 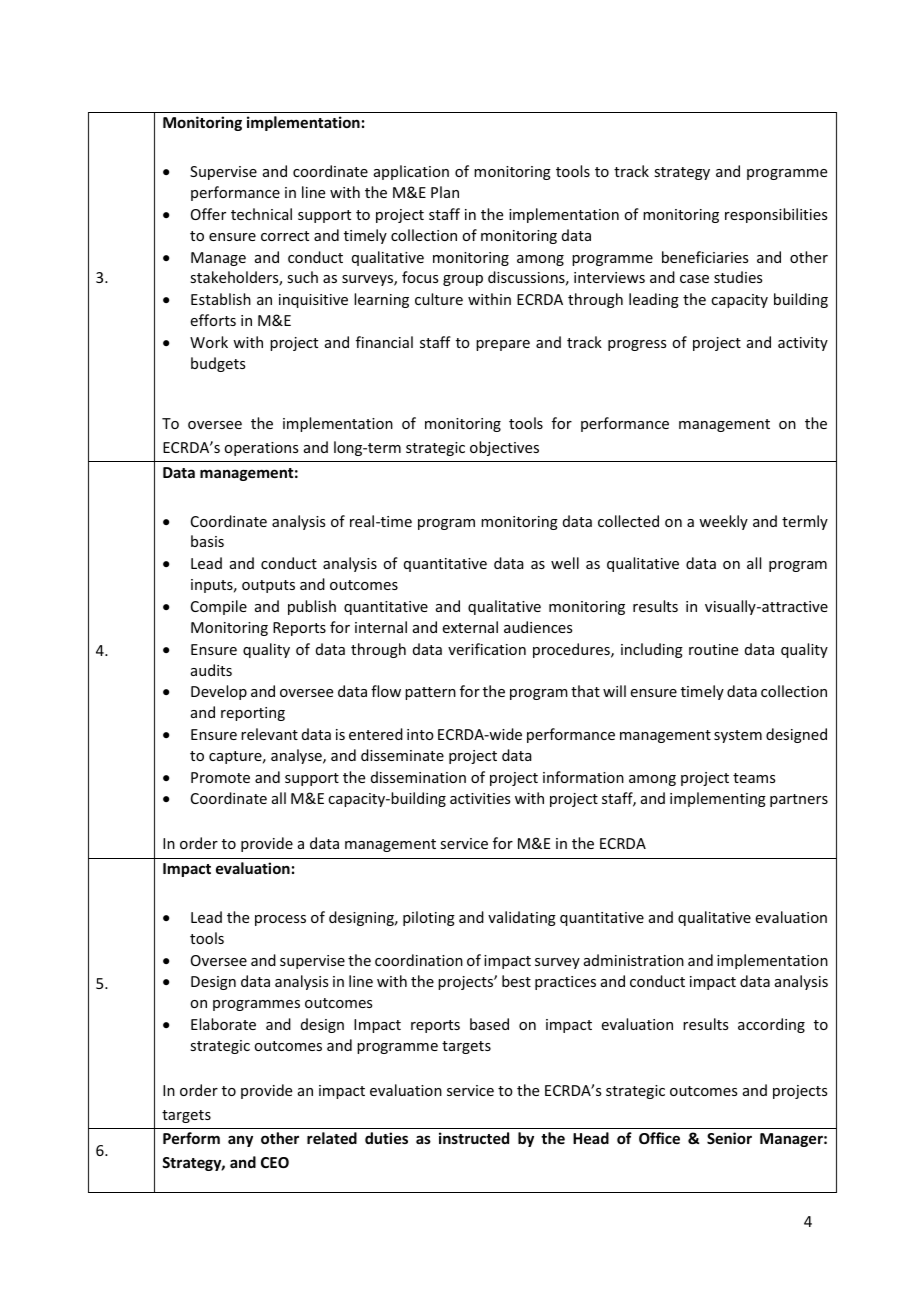 I want to click on objectives, so click(x=504, y=448).
